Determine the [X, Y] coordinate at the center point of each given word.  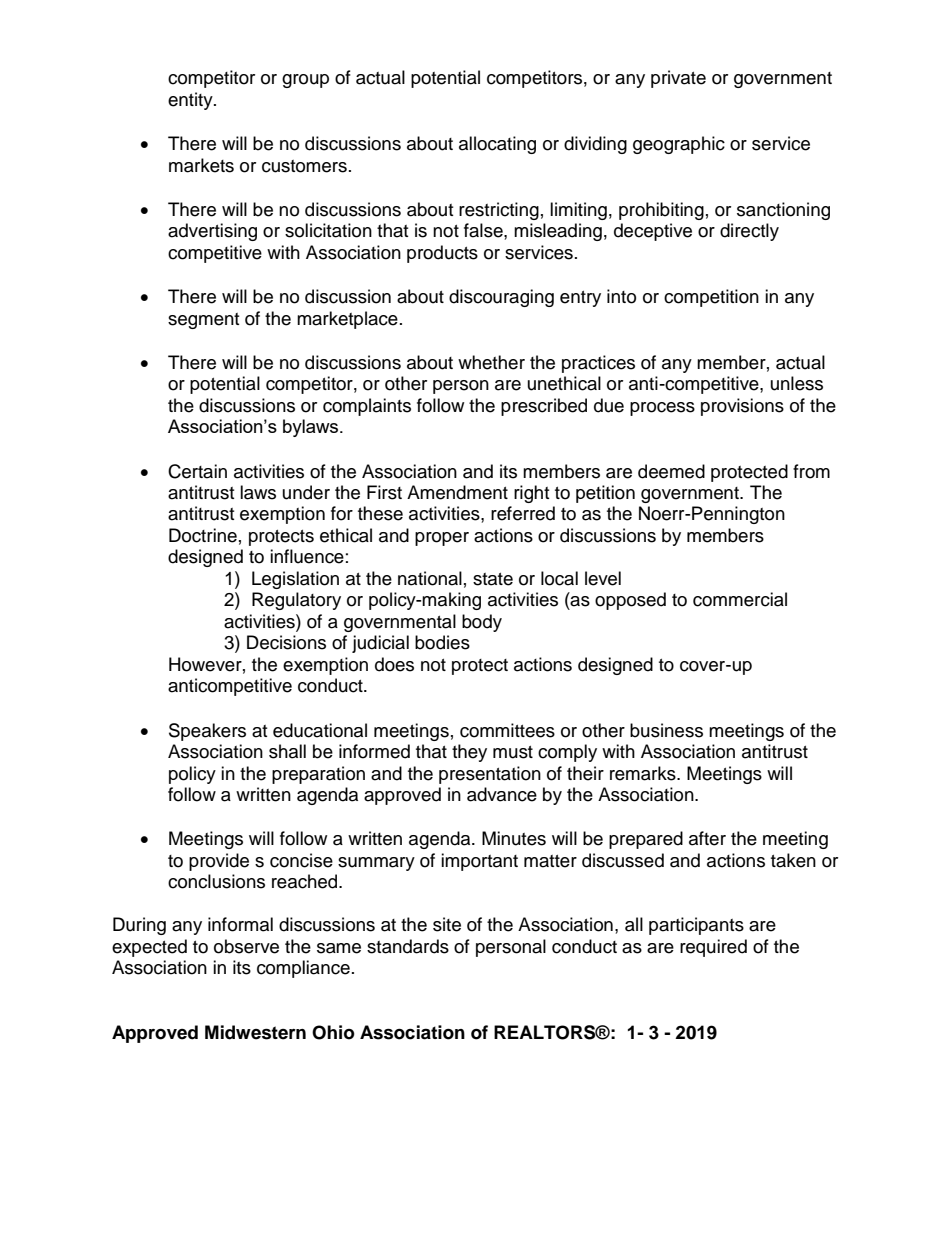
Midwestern [255, 1032]
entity [191, 101]
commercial [740, 599]
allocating [497, 145]
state [493, 579]
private [678, 79]
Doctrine [203, 535]
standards [408, 946]
